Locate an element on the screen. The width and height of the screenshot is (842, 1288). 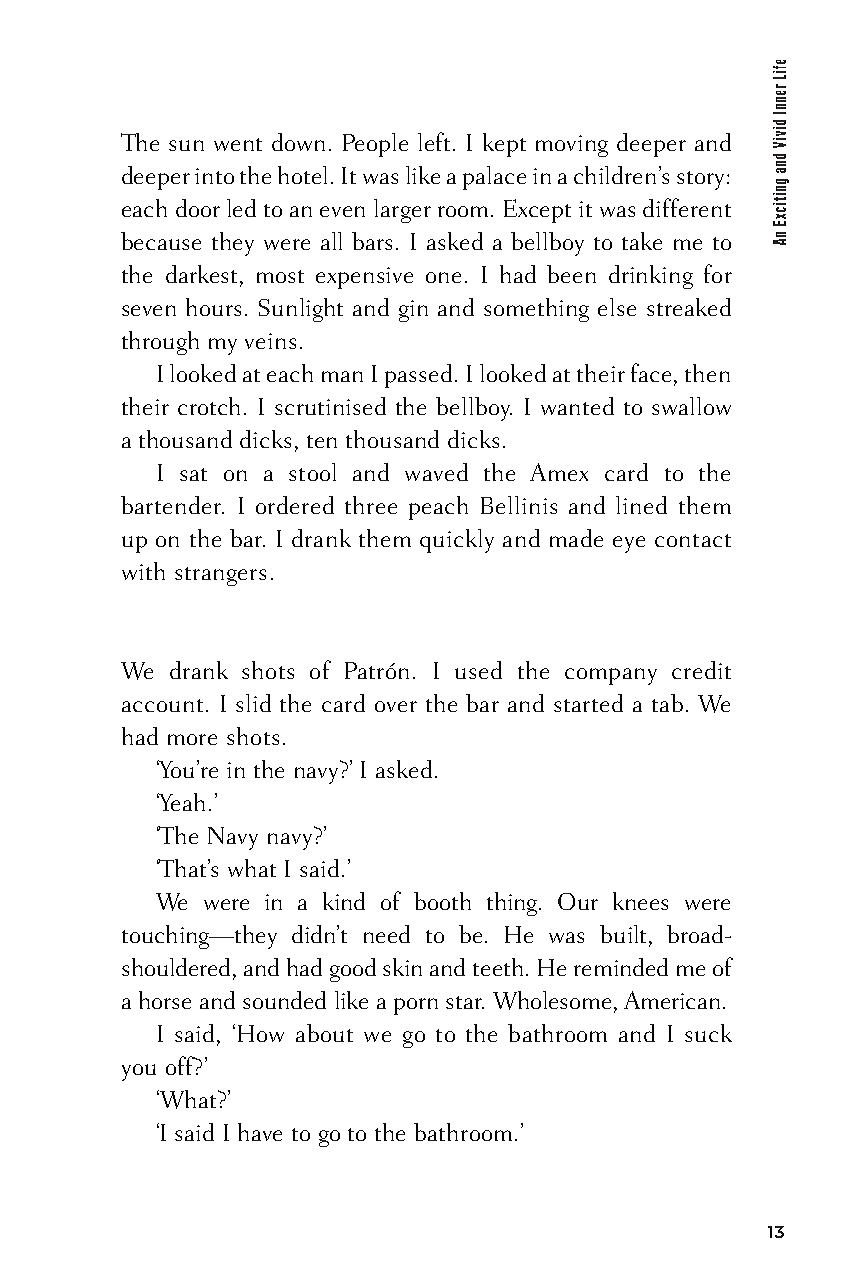
strangers is located at coordinates (220, 576).
